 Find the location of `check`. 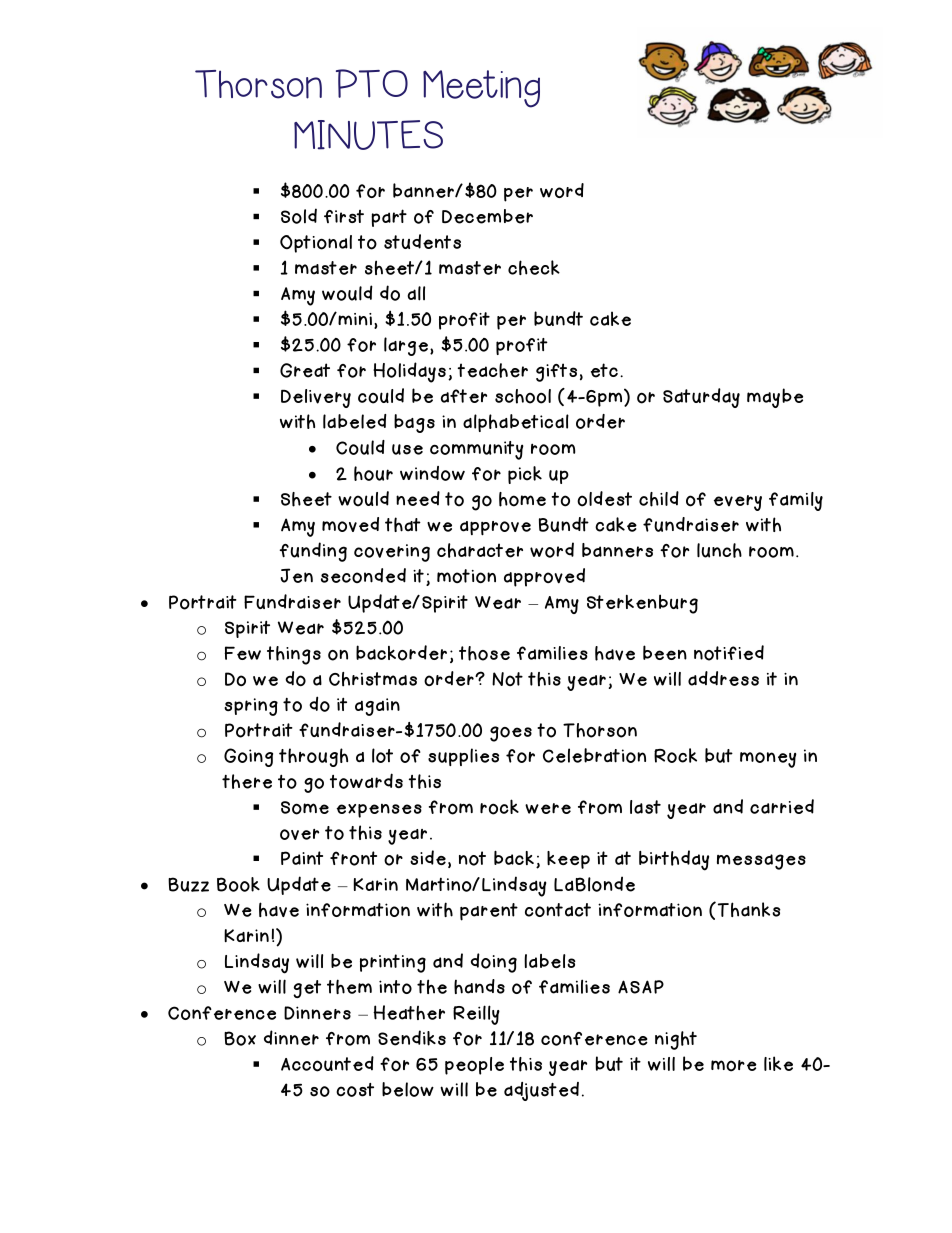

check is located at coordinates (534, 267).
